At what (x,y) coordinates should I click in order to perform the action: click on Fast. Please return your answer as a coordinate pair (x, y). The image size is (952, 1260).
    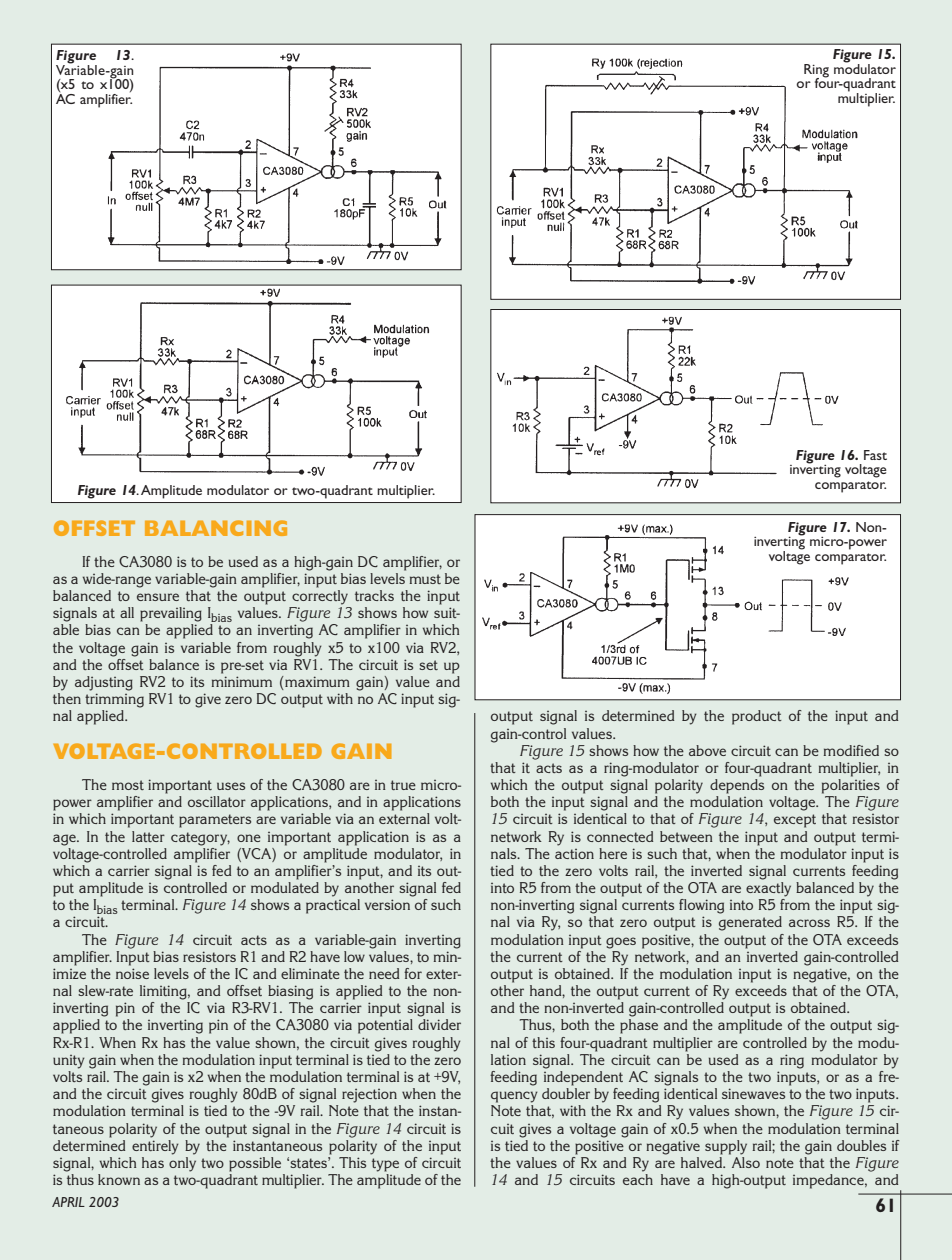
    Looking at the image, I should click on (875, 455).
